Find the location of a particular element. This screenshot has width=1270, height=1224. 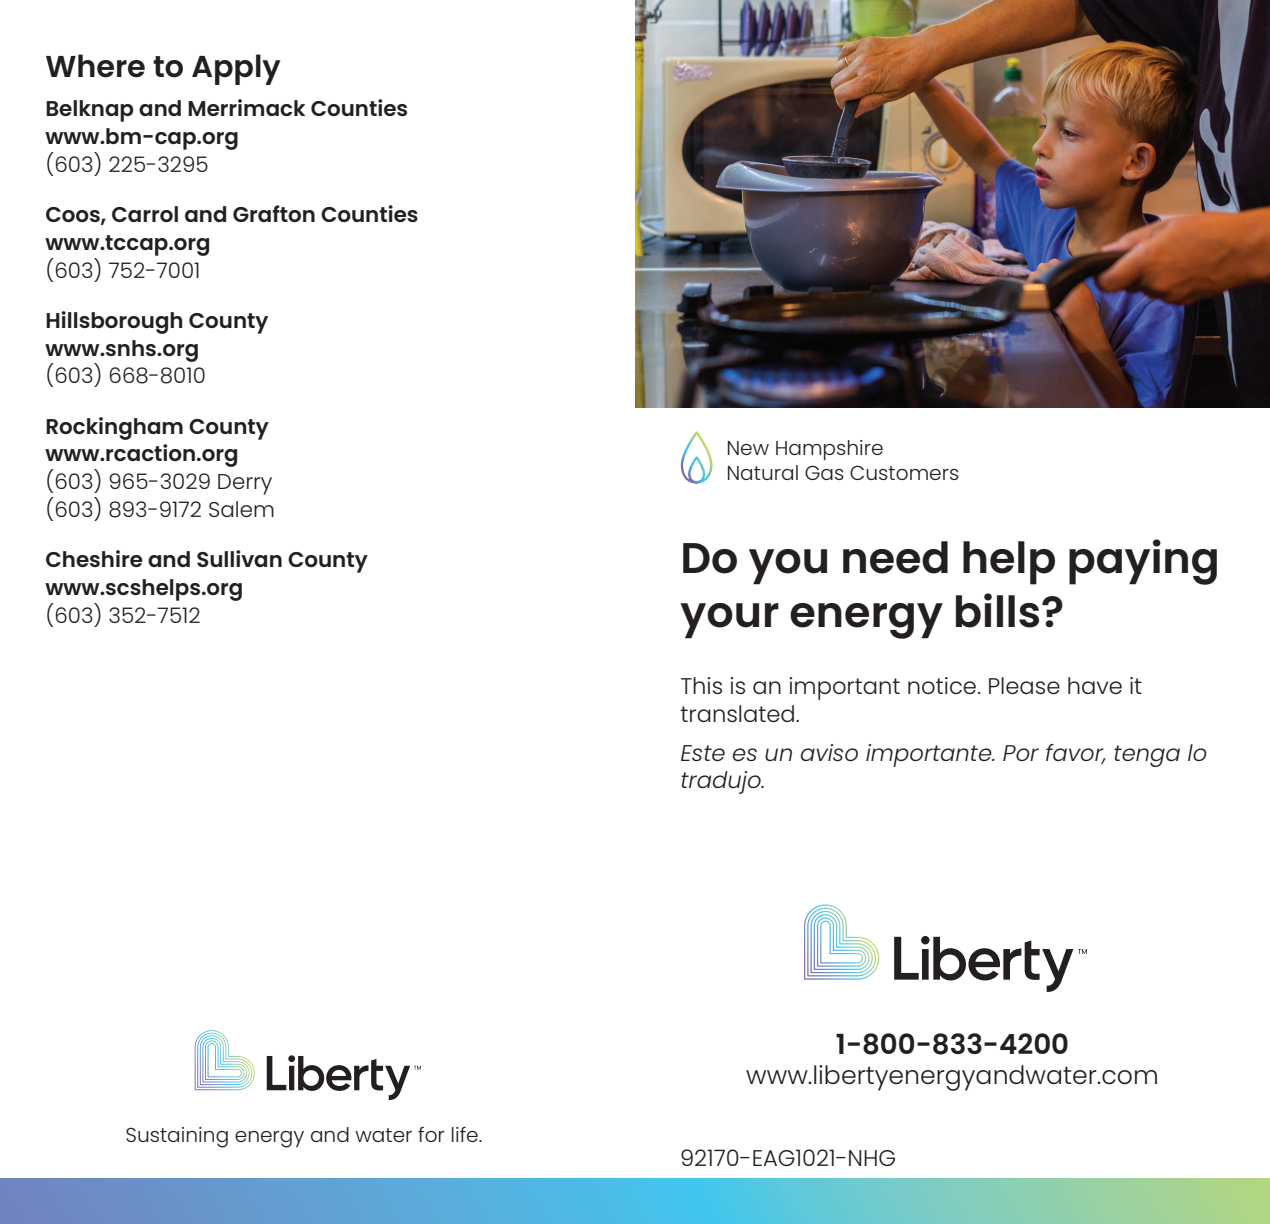

Sustaining is located at coordinates (177, 1137).
